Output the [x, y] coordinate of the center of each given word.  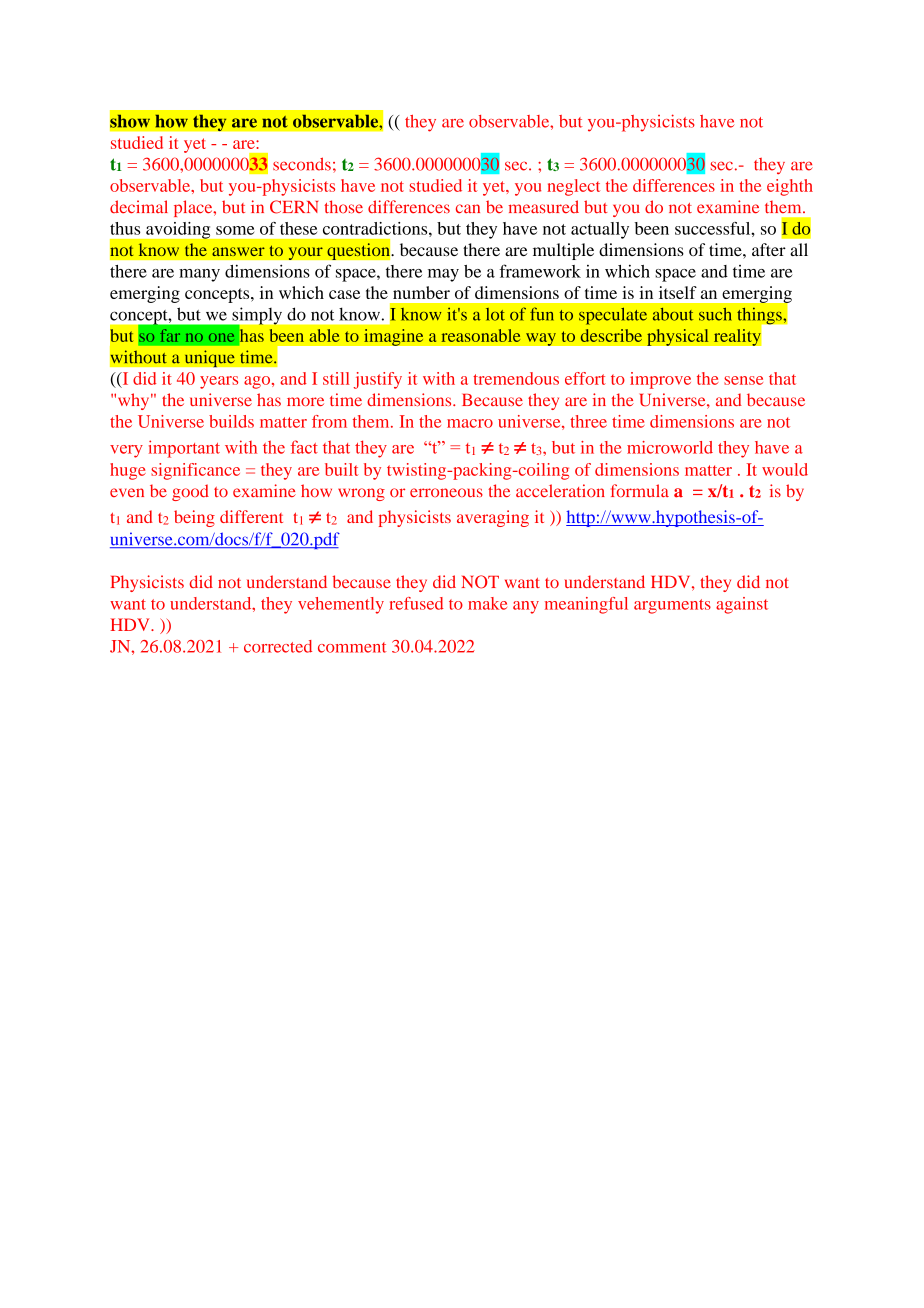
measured [544, 207]
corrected [278, 646]
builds [231, 421]
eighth [790, 187]
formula [640, 490]
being [194, 518]
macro [470, 423]
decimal [139, 207]
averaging [493, 518]
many [199, 275]
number [421, 292]
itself [678, 292]
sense [743, 380]
